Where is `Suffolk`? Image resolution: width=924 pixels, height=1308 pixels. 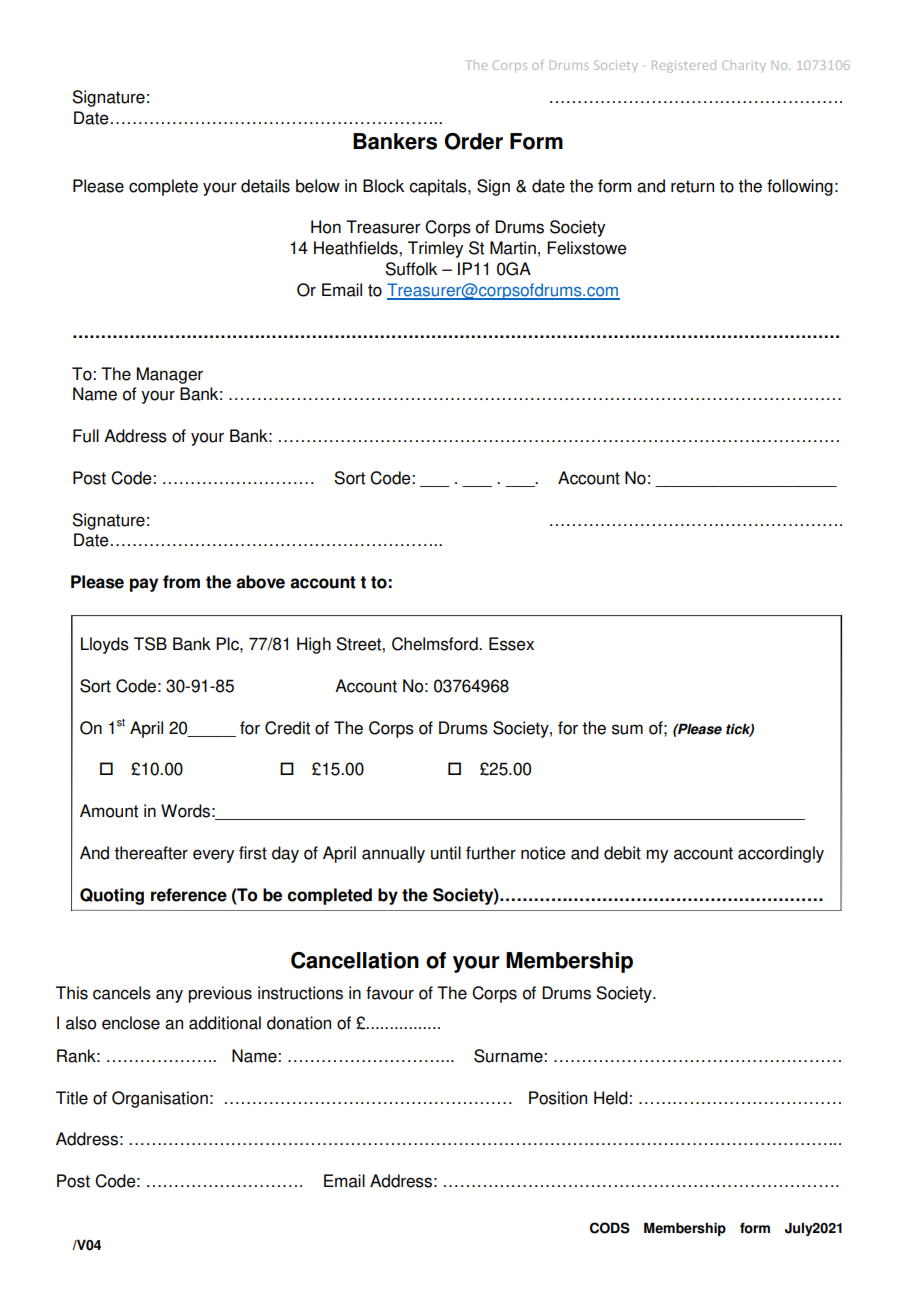 Suffolk is located at coordinates (411, 269).
